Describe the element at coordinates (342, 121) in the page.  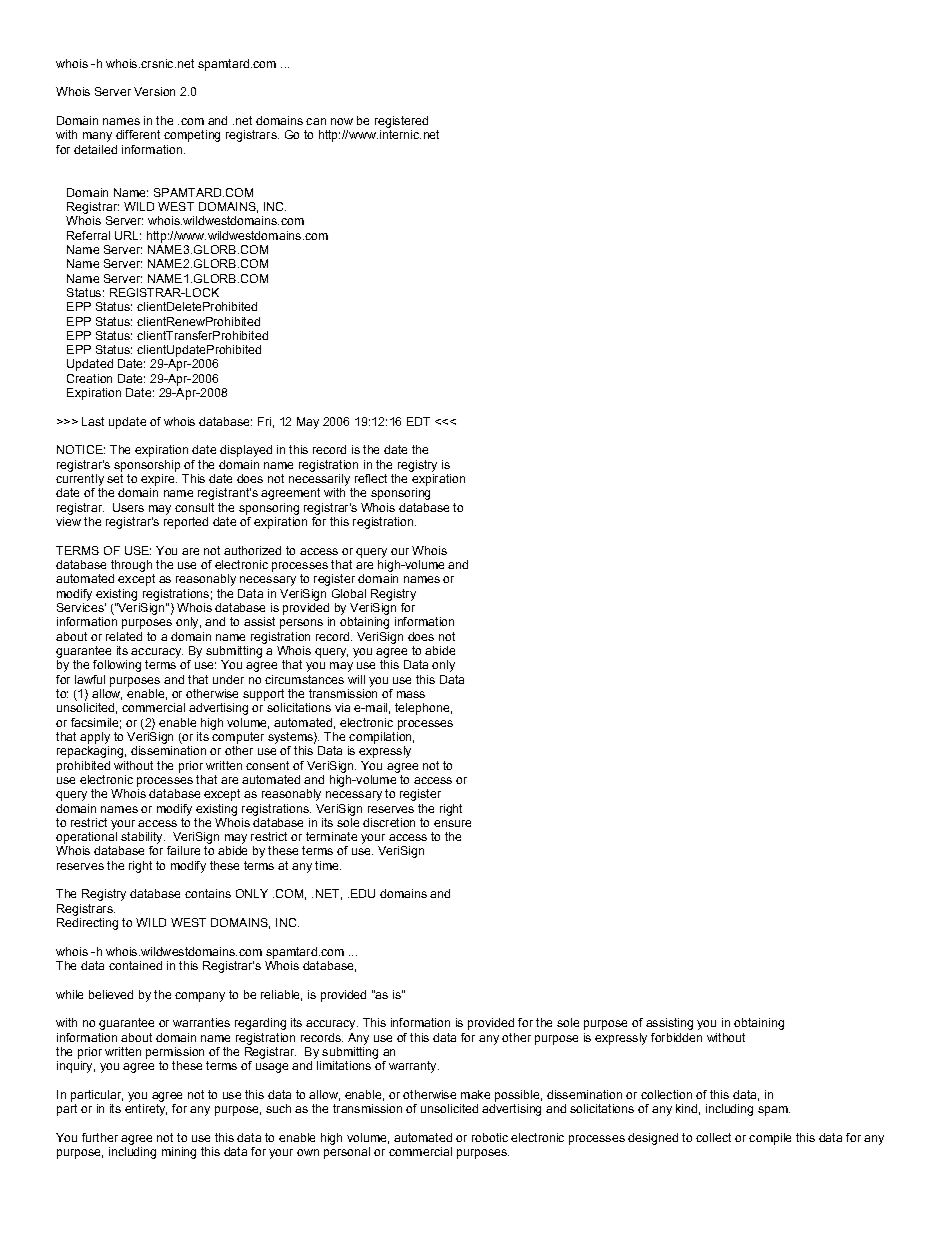
I see `now` at that location.
